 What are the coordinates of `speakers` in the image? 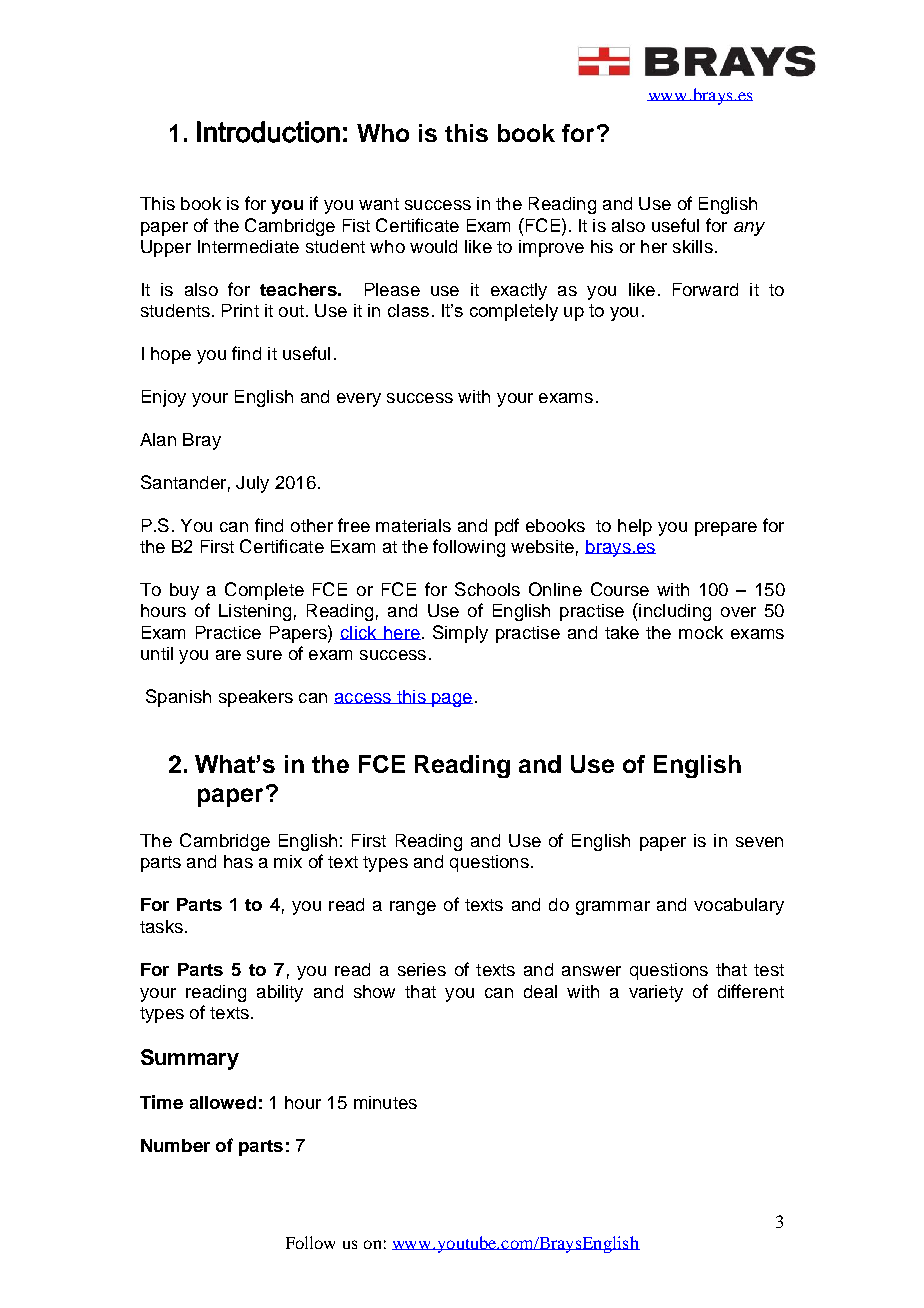 It's located at (256, 698).
